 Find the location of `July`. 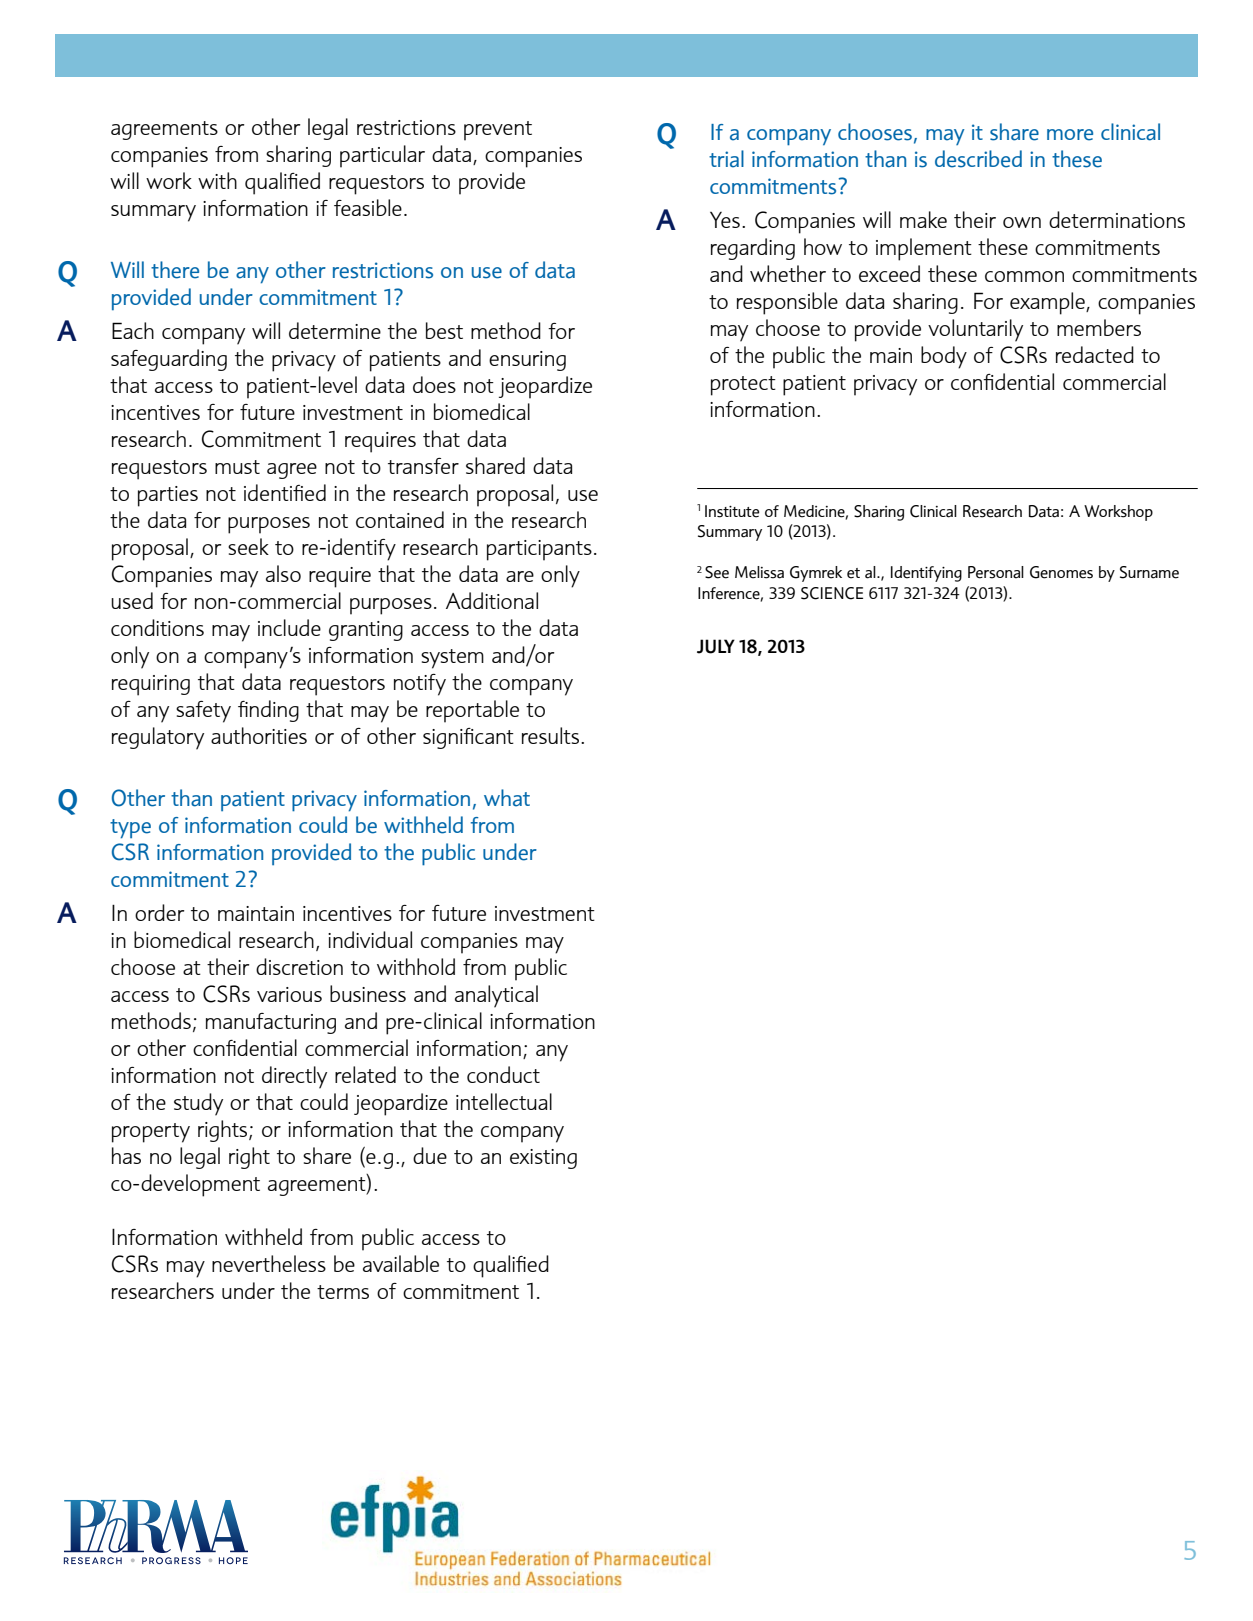

July is located at coordinates (716, 646).
